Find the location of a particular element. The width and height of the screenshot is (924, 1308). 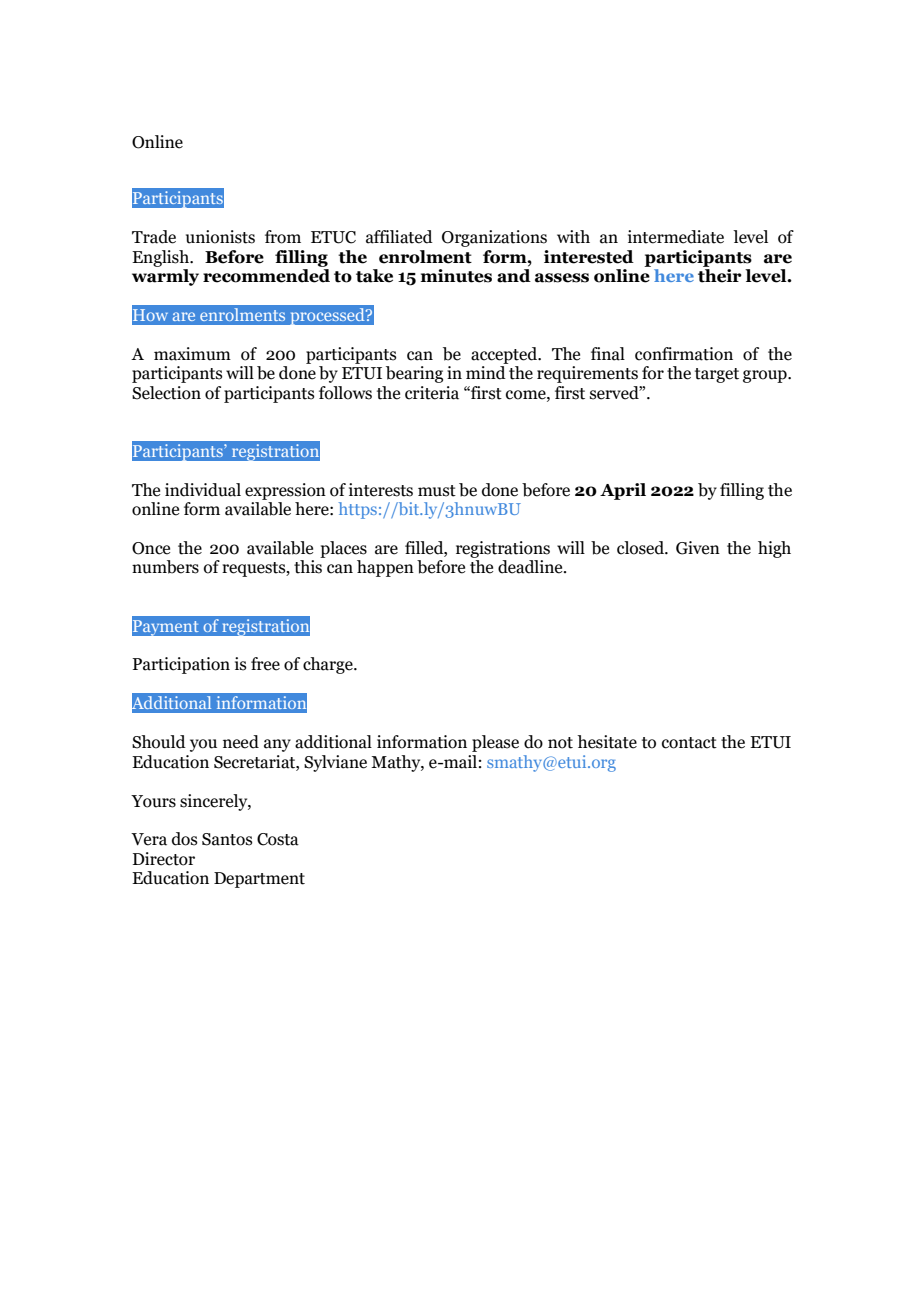

Santos is located at coordinates (227, 839).
